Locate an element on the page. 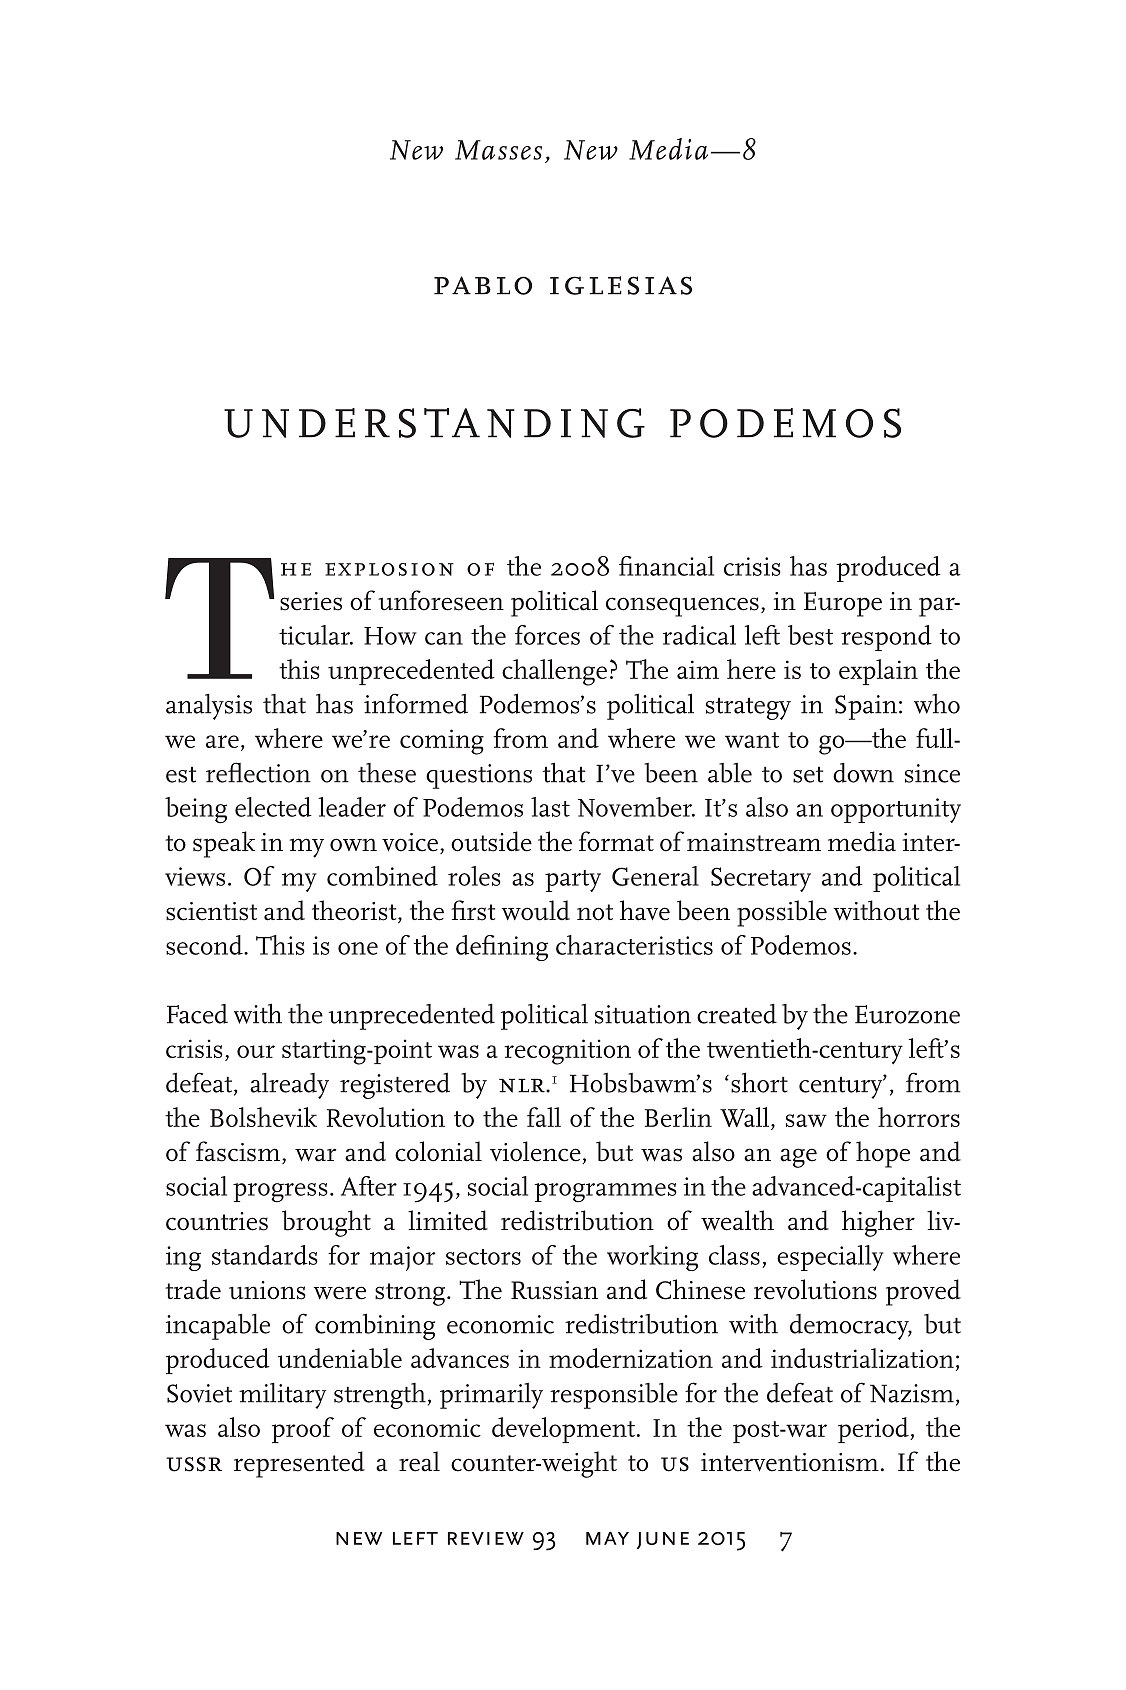  party is located at coordinates (573, 881).
